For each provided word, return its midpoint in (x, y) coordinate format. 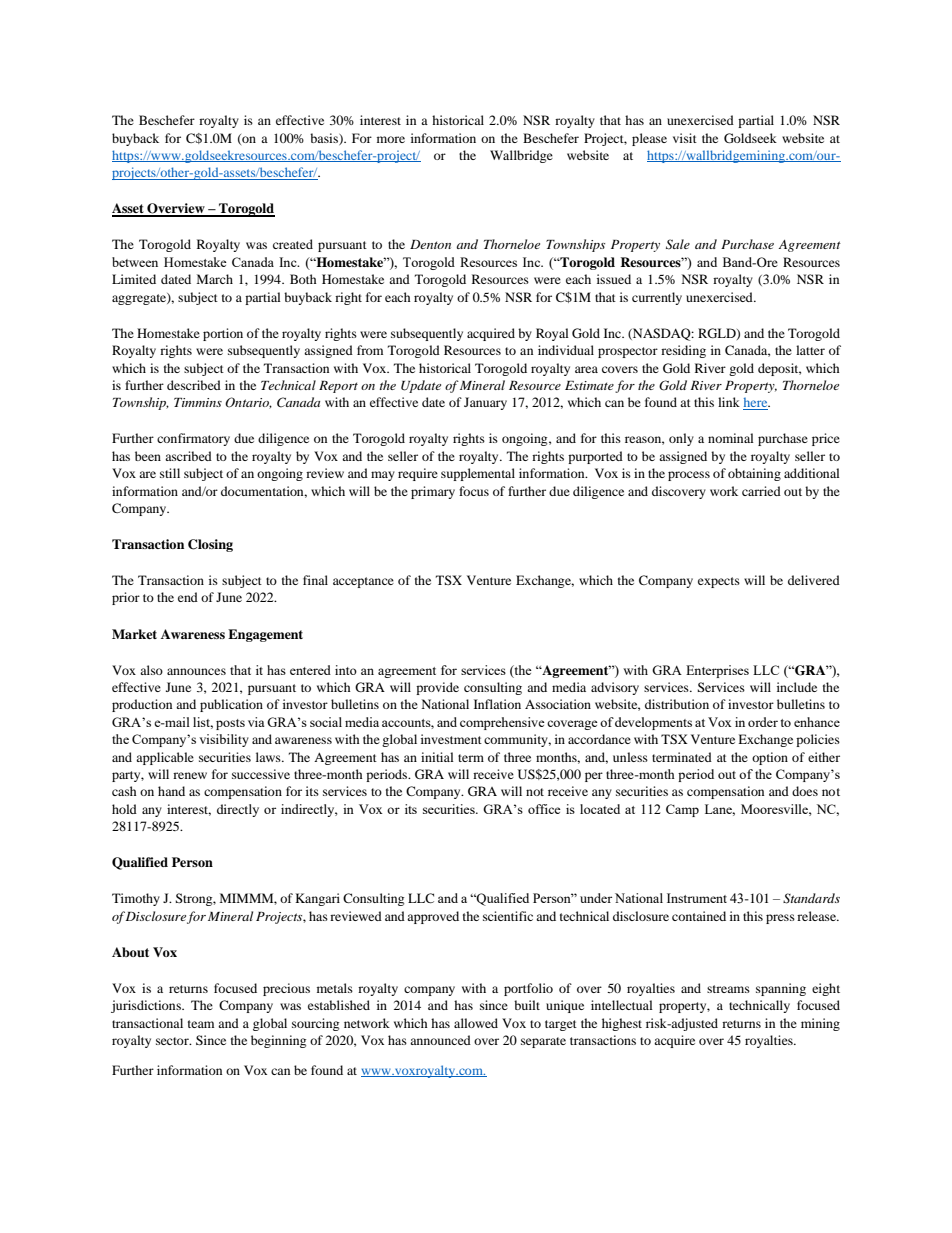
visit (685, 138)
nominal (731, 438)
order (763, 722)
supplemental (478, 474)
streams (728, 989)
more (391, 139)
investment (451, 739)
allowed (476, 1023)
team (201, 1024)
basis (325, 139)
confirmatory (193, 439)
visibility (224, 740)
